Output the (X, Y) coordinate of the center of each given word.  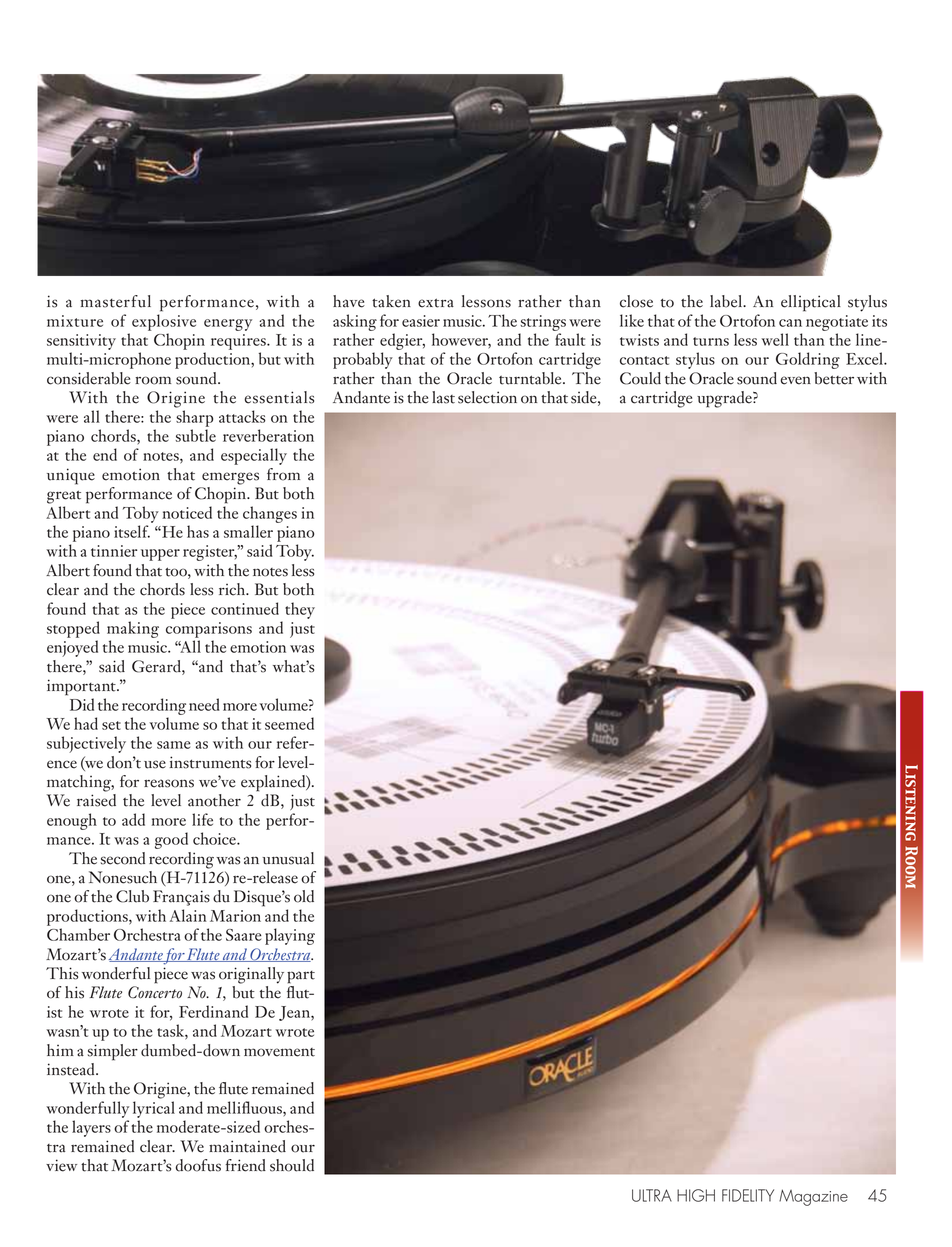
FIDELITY (748, 1195)
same (174, 745)
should (292, 1165)
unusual (288, 858)
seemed (289, 723)
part (301, 977)
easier (421, 321)
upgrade (725, 399)
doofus (198, 1165)
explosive (164, 322)
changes (270, 514)
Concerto (155, 992)
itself (132, 531)
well (775, 339)
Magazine (813, 1197)
